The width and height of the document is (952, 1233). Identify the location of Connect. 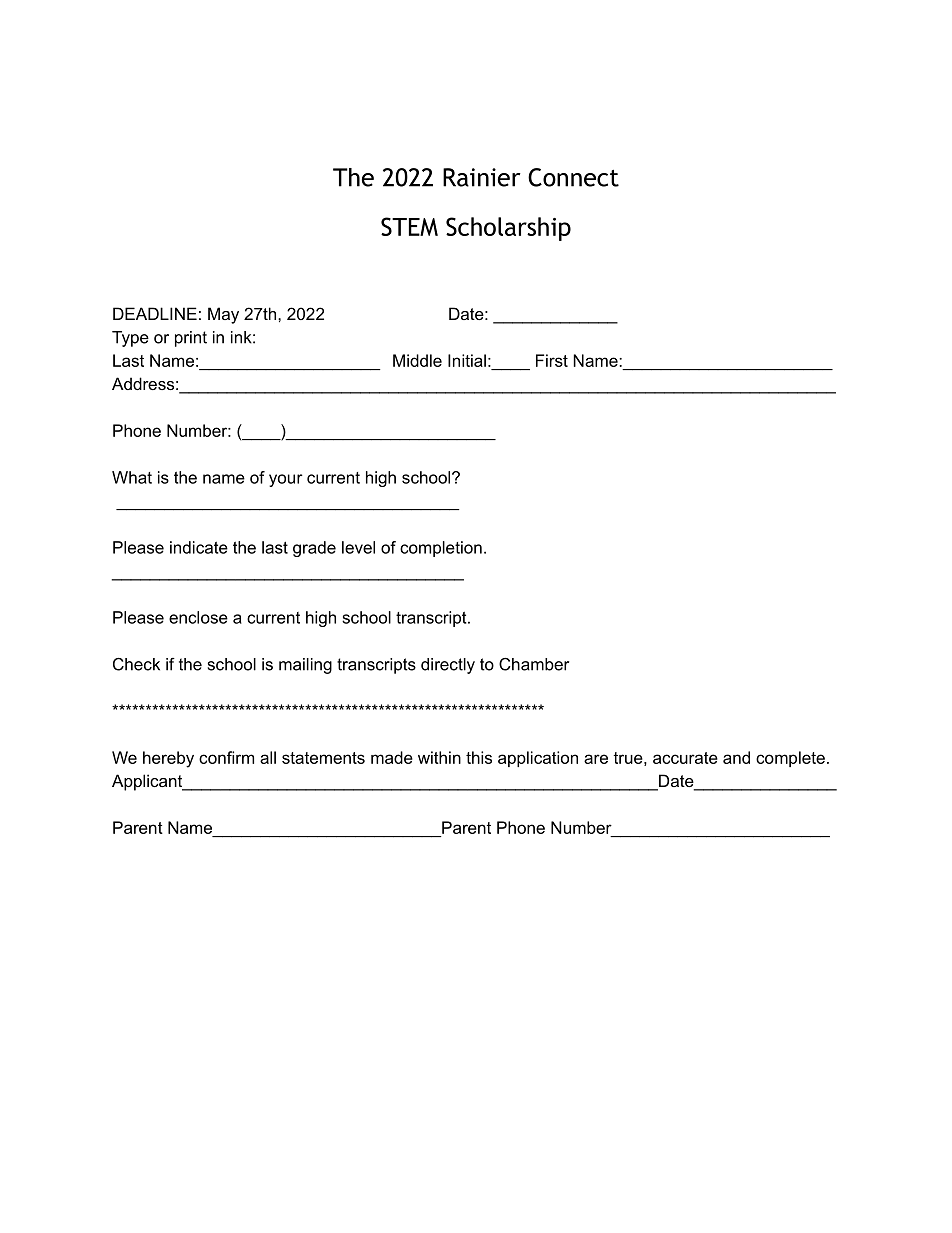
(573, 177).
